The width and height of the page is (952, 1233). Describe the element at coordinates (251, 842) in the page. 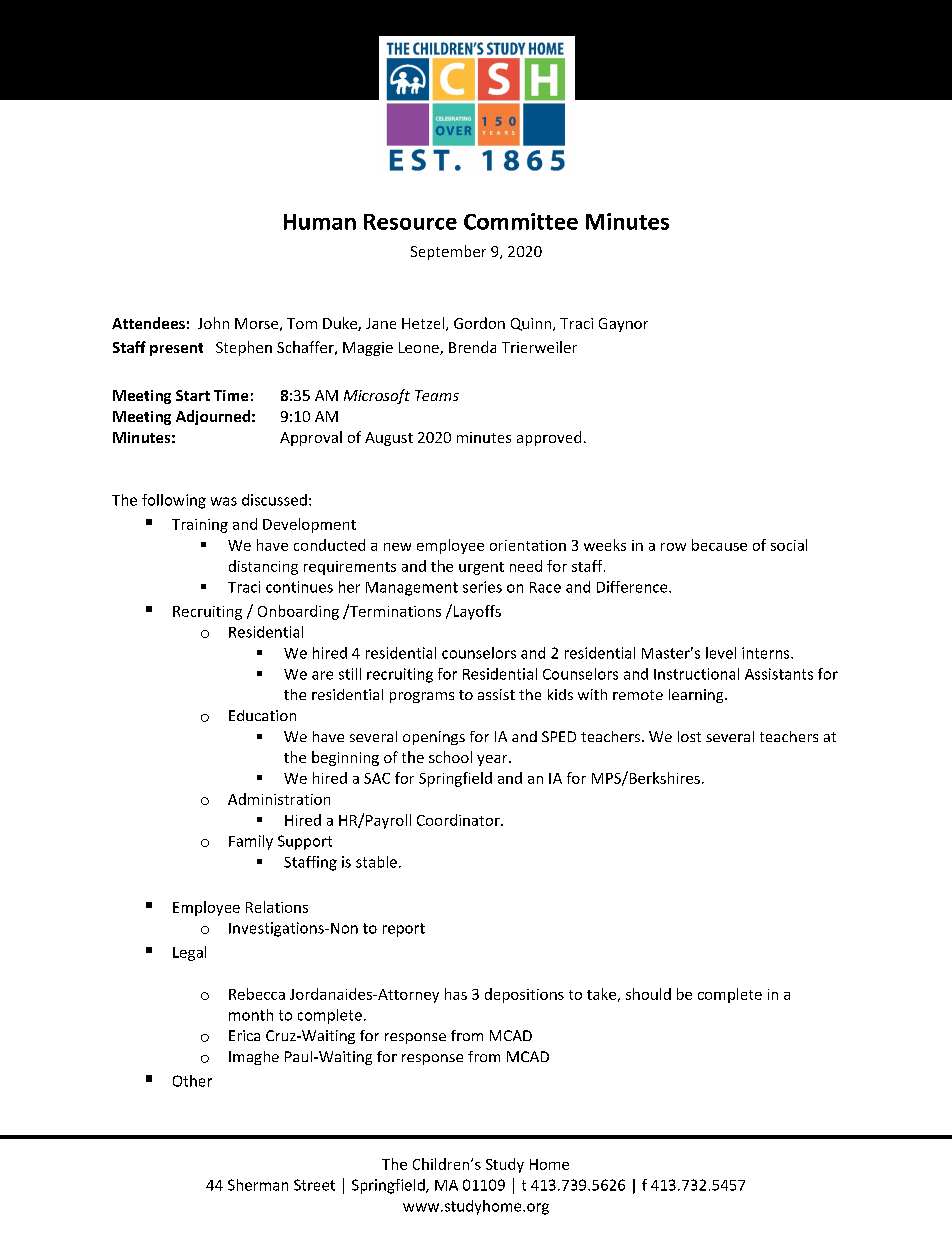

I see `Family` at that location.
